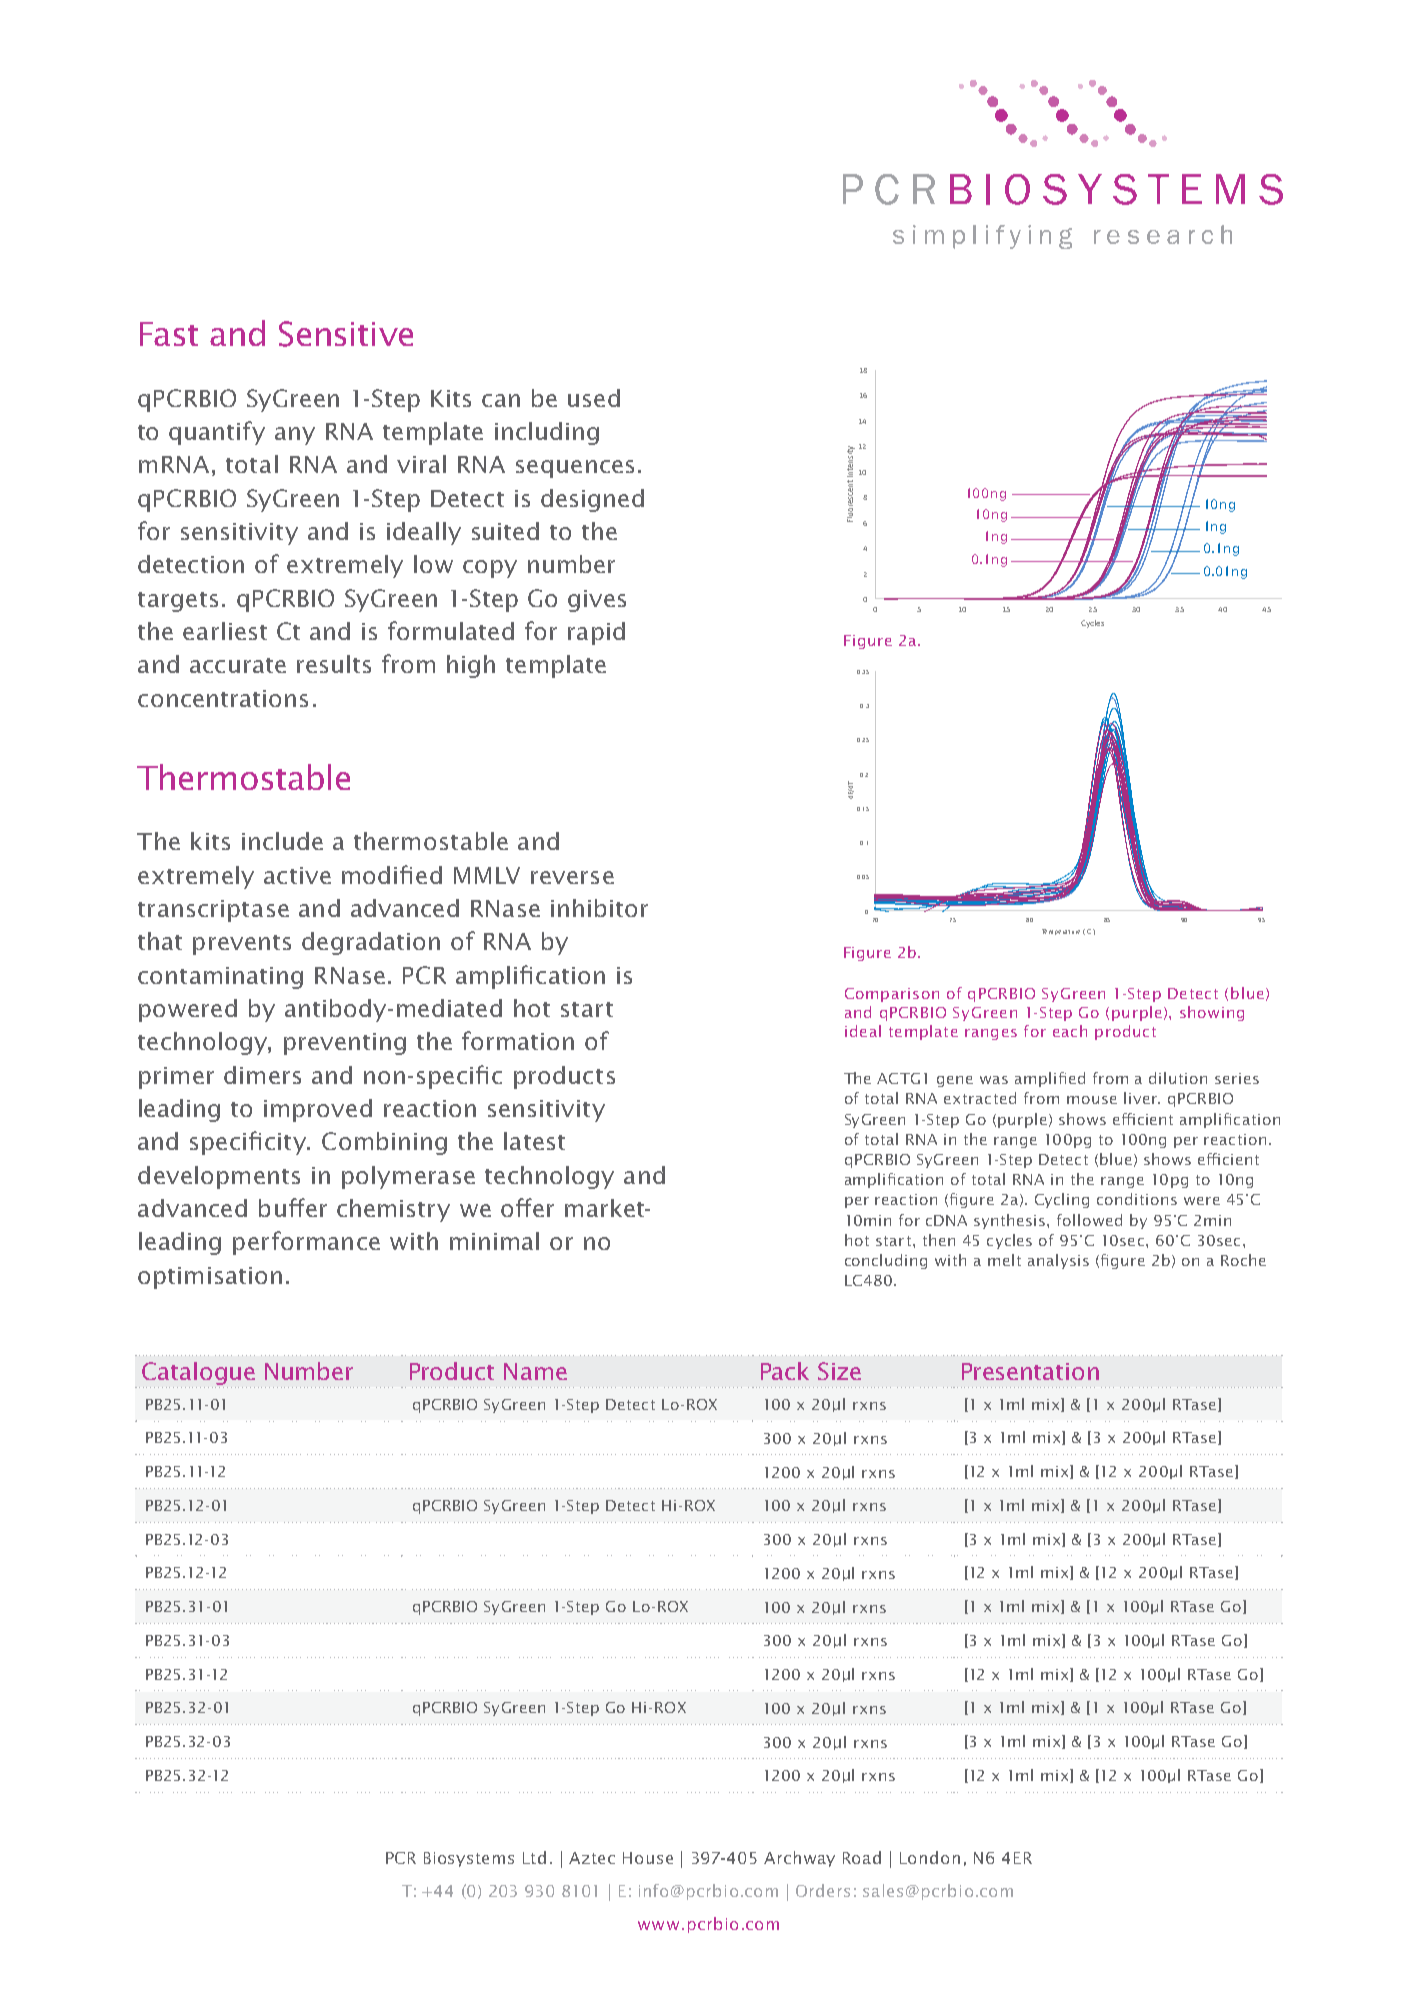 This screenshot has height=2004, width=1417. Describe the element at coordinates (469, 1859) in the screenshot. I see `Biosystems` at that location.
